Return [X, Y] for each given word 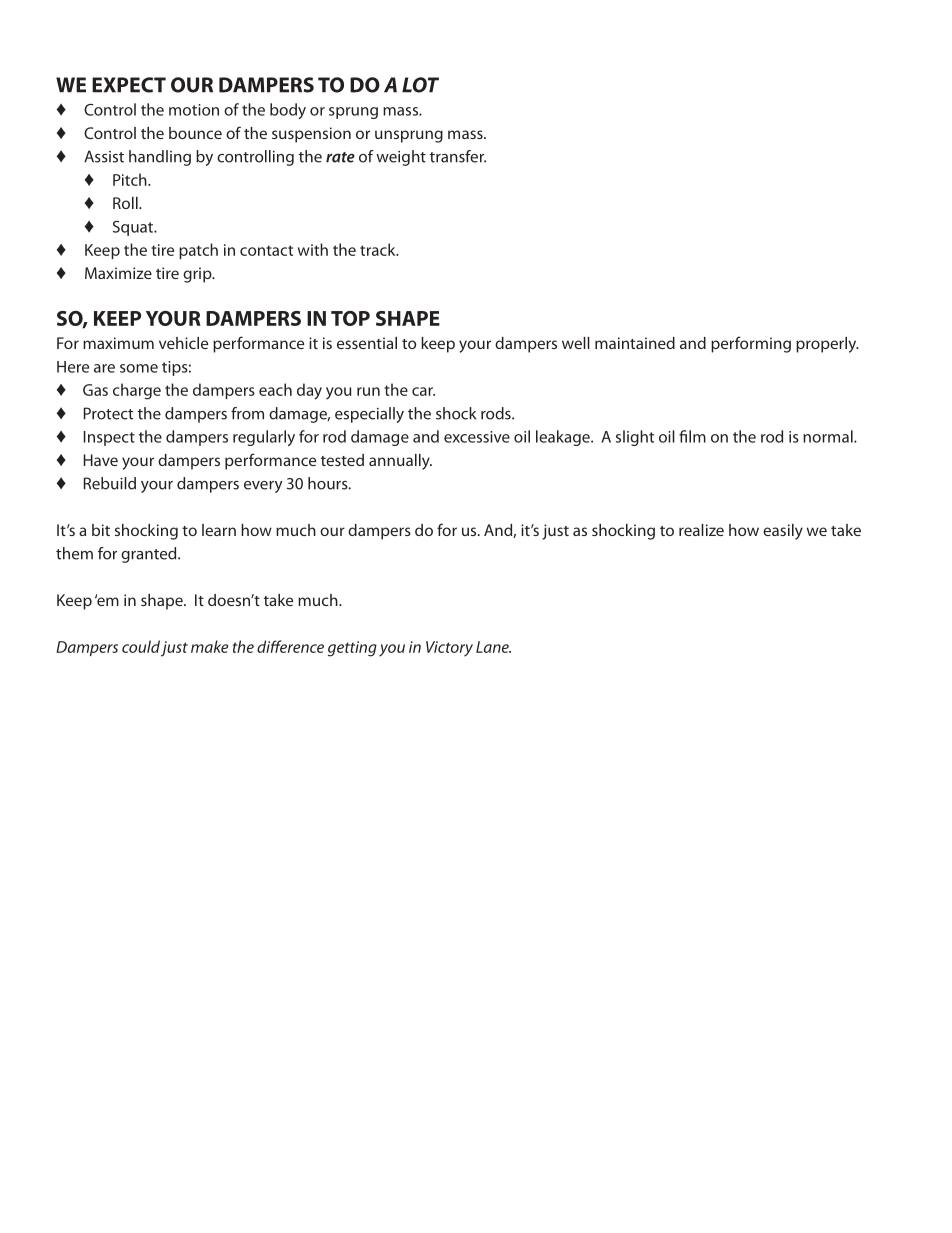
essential [367, 343]
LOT [420, 85]
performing [751, 344]
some [139, 368]
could [141, 646]
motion [194, 110]
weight [401, 158]
